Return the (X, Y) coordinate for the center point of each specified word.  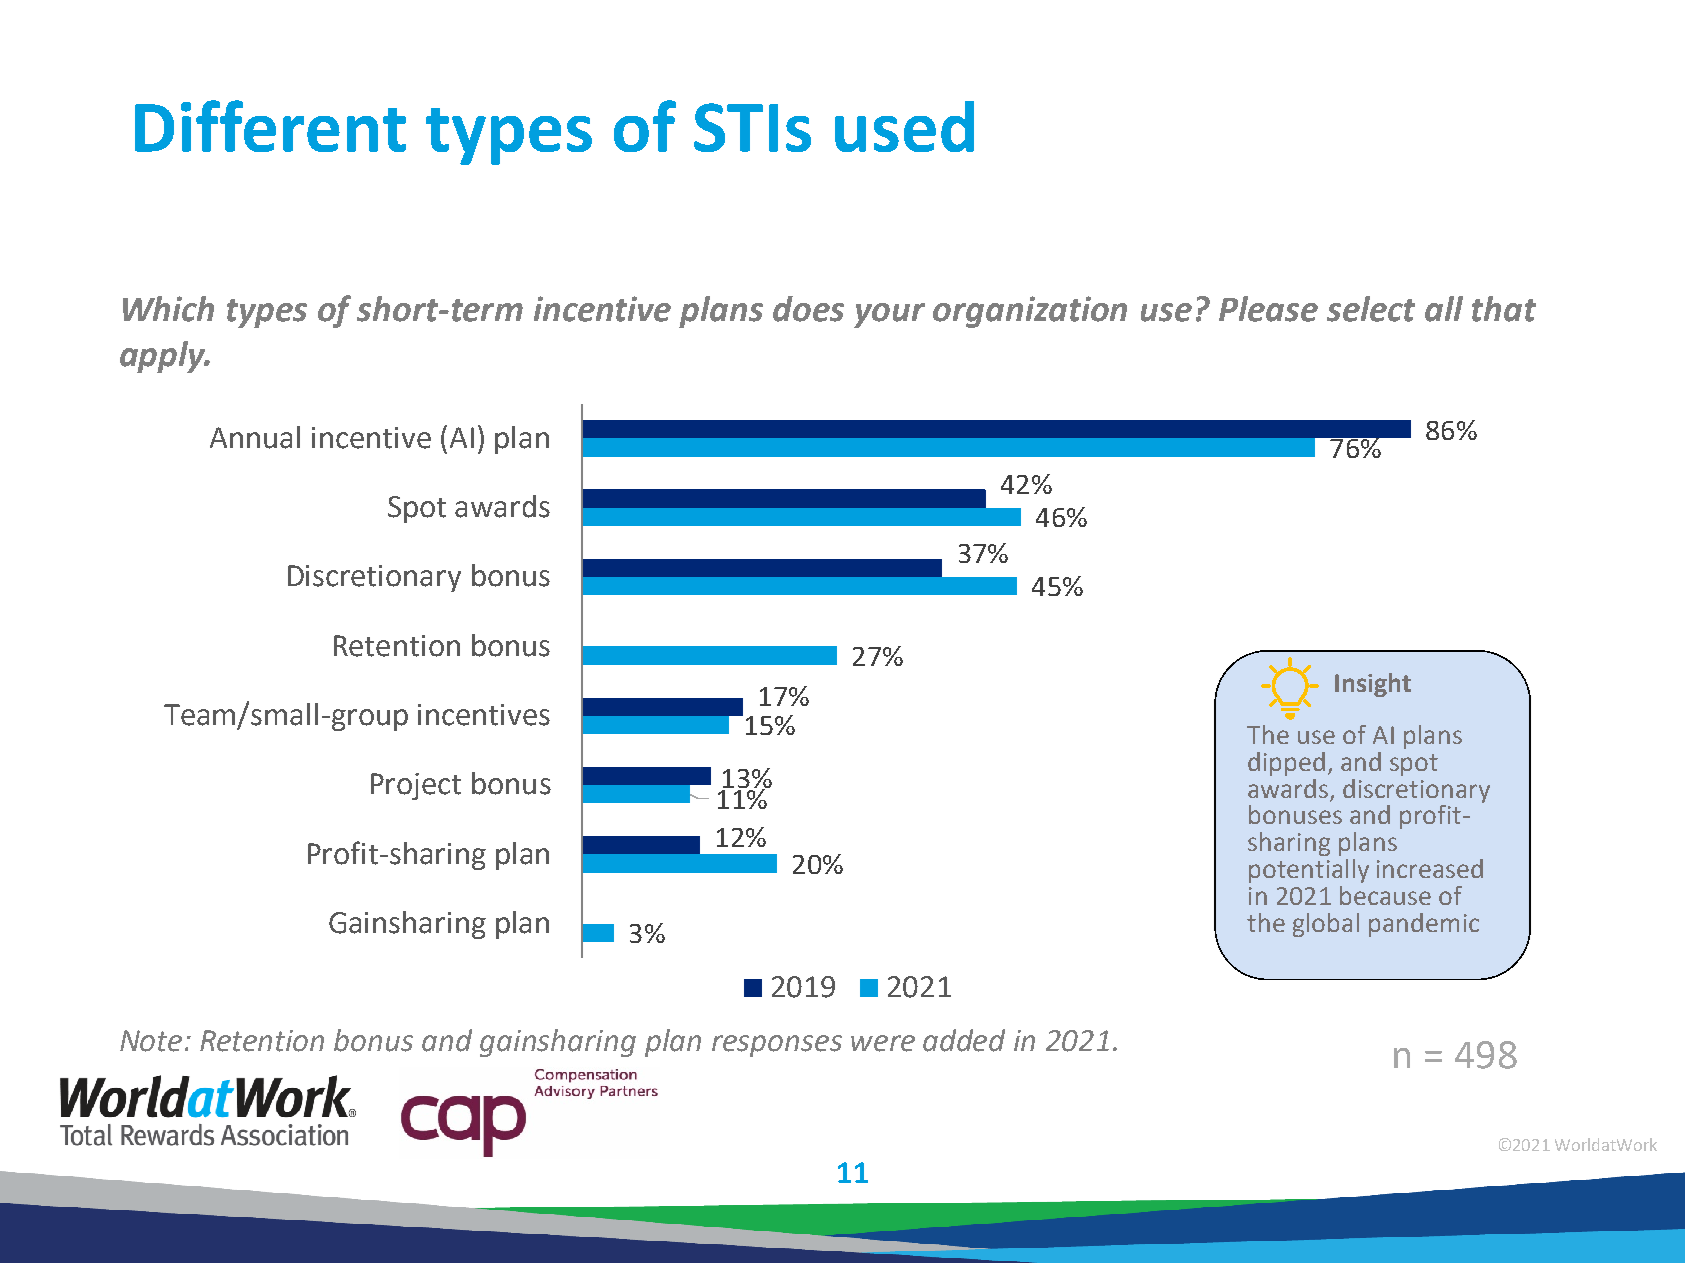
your (889, 315)
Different (270, 126)
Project (416, 786)
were (883, 1043)
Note (151, 1041)
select (1371, 309)
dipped (1286, 764)
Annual (255, 437)
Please (1268, 309)
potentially (1309, 871)
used (904, 126)
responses (777, 1046)
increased (1430, 868)
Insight (1373, 685)
